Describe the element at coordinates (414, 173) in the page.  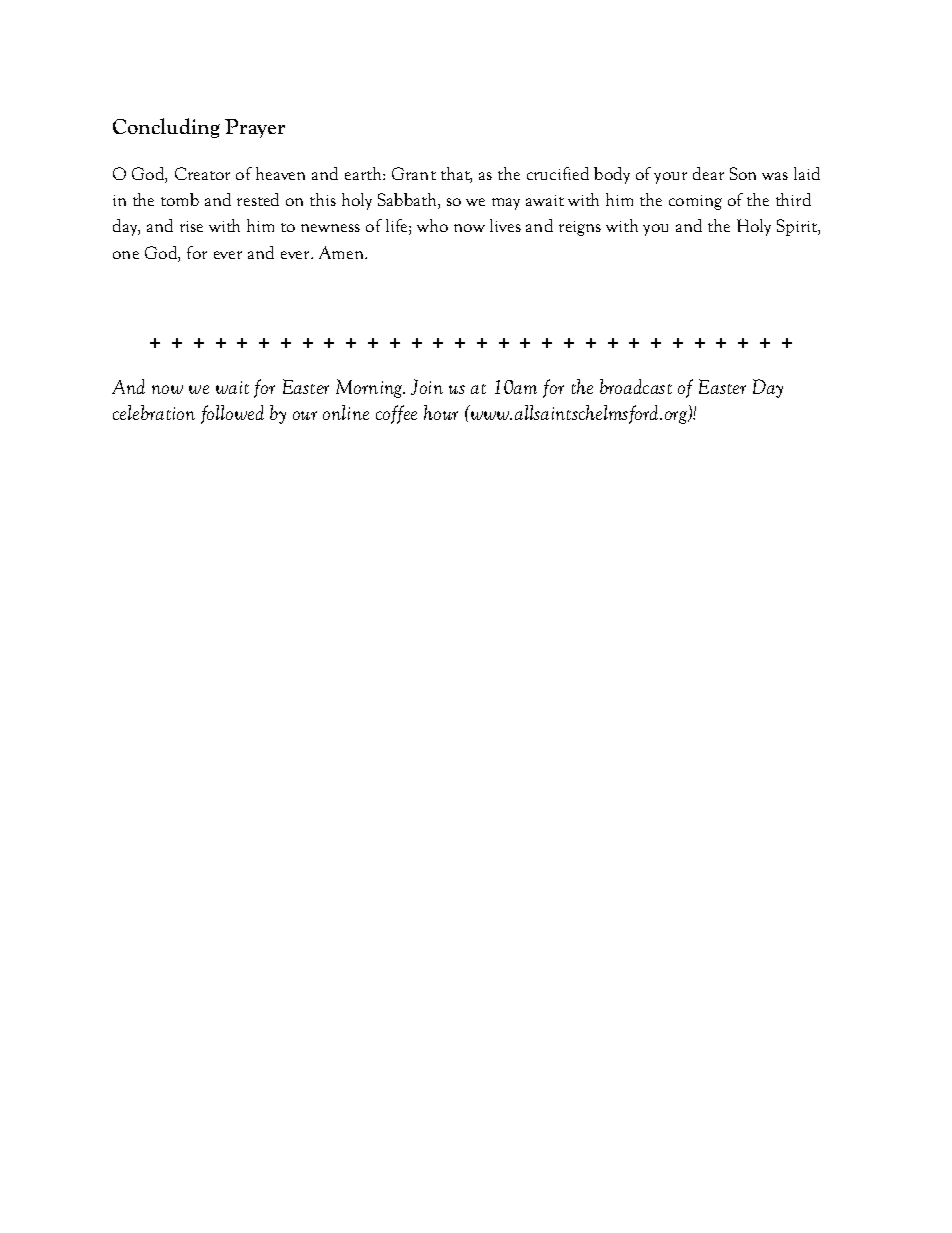
I see `Grant` at that location.
